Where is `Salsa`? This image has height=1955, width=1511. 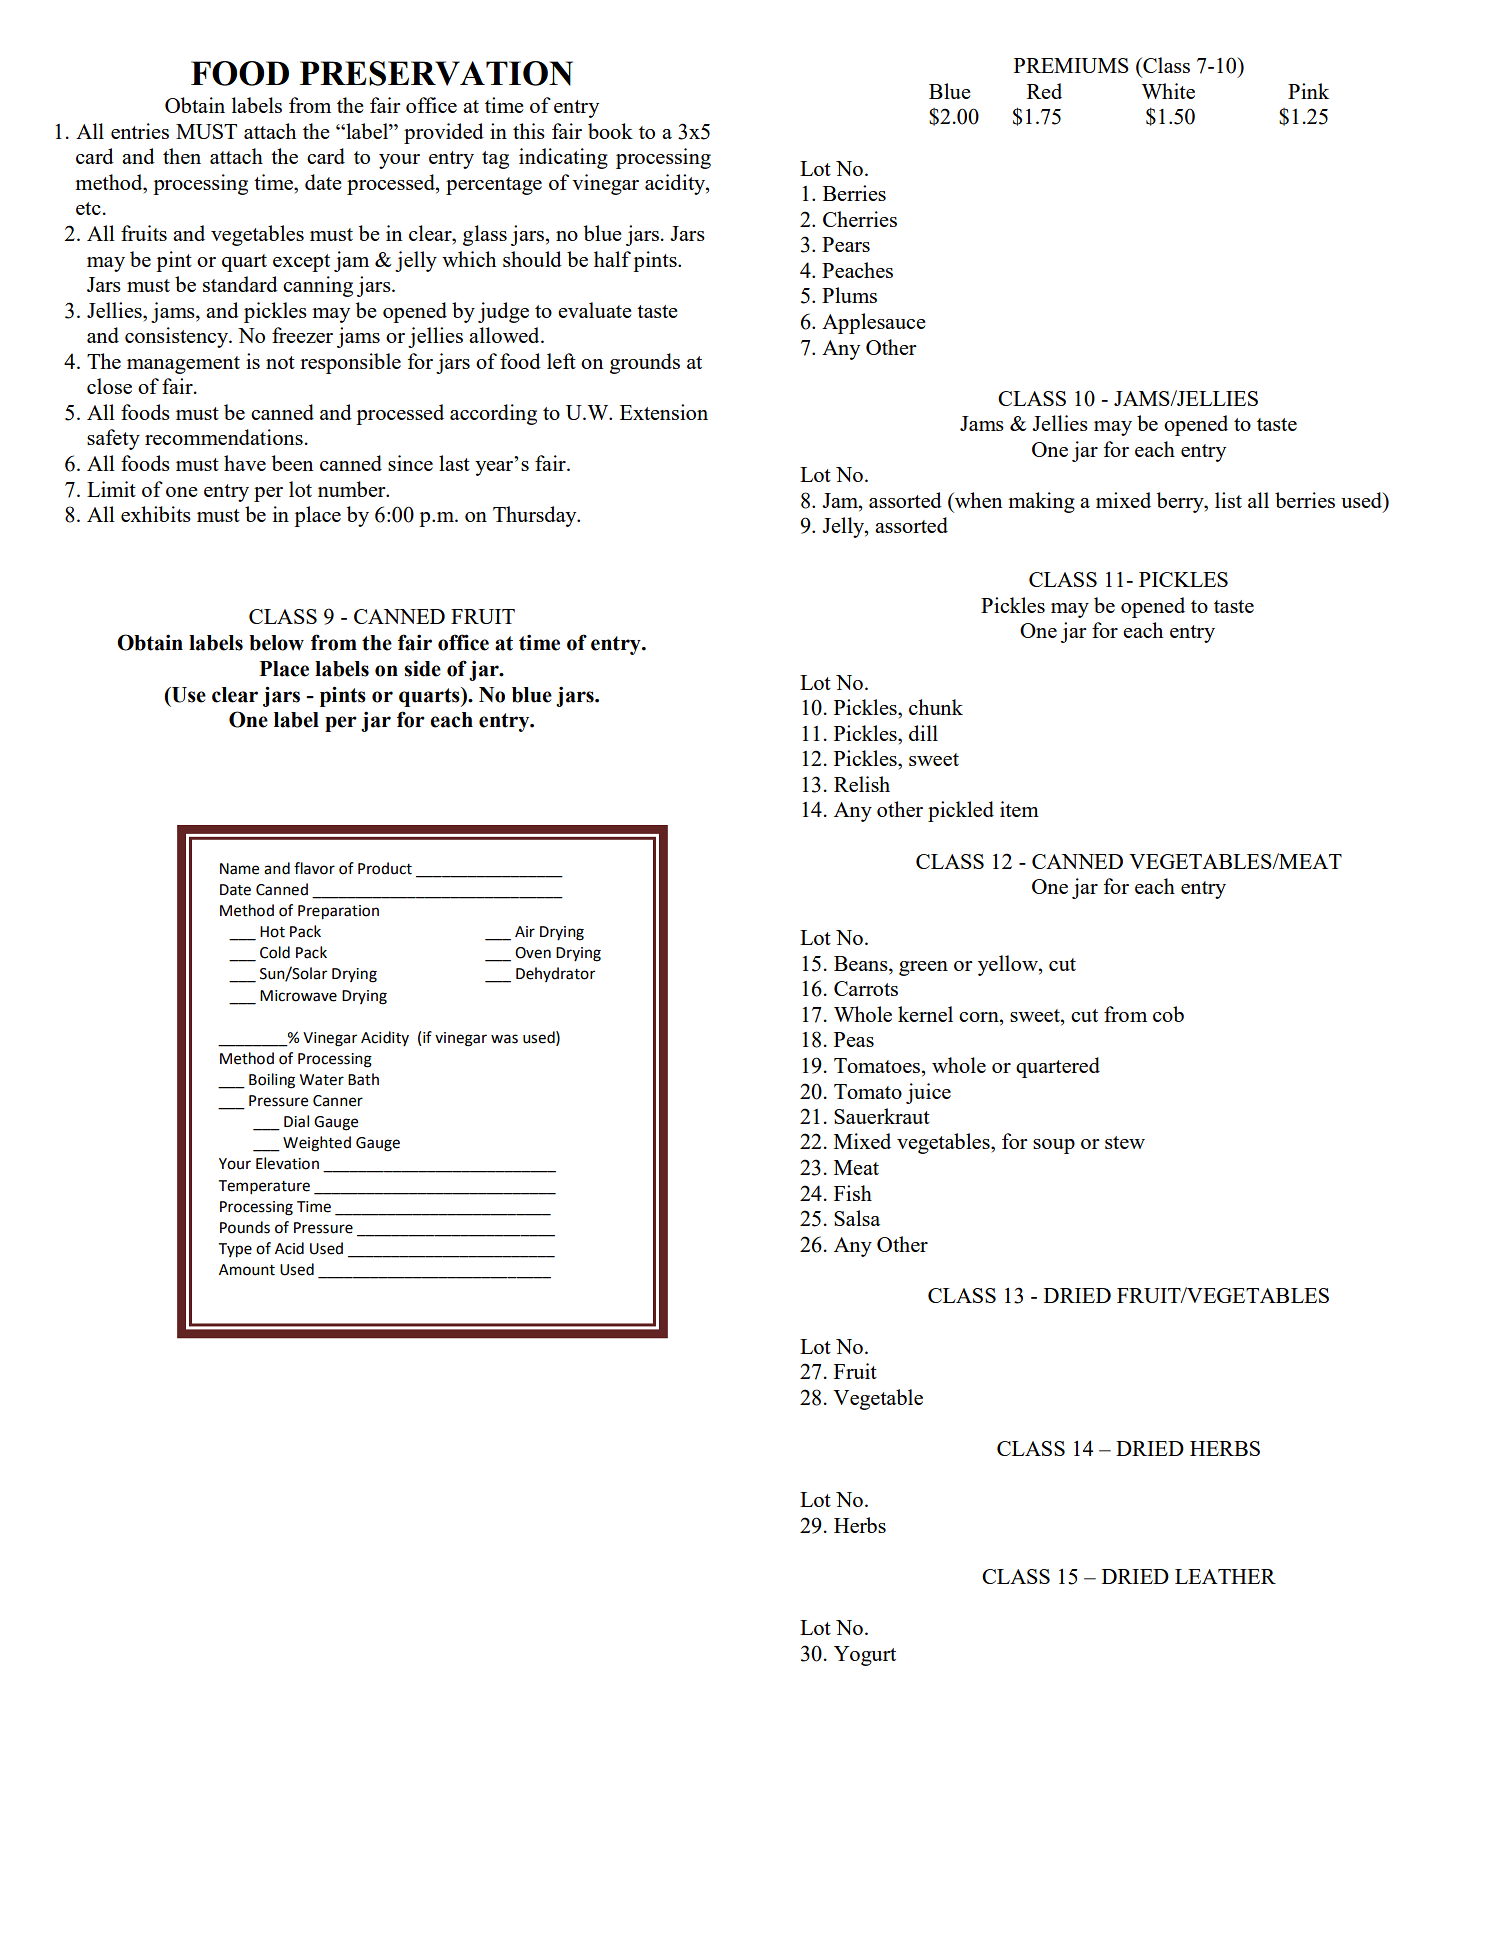 Salsa is located at coordinates (857, 1218).
